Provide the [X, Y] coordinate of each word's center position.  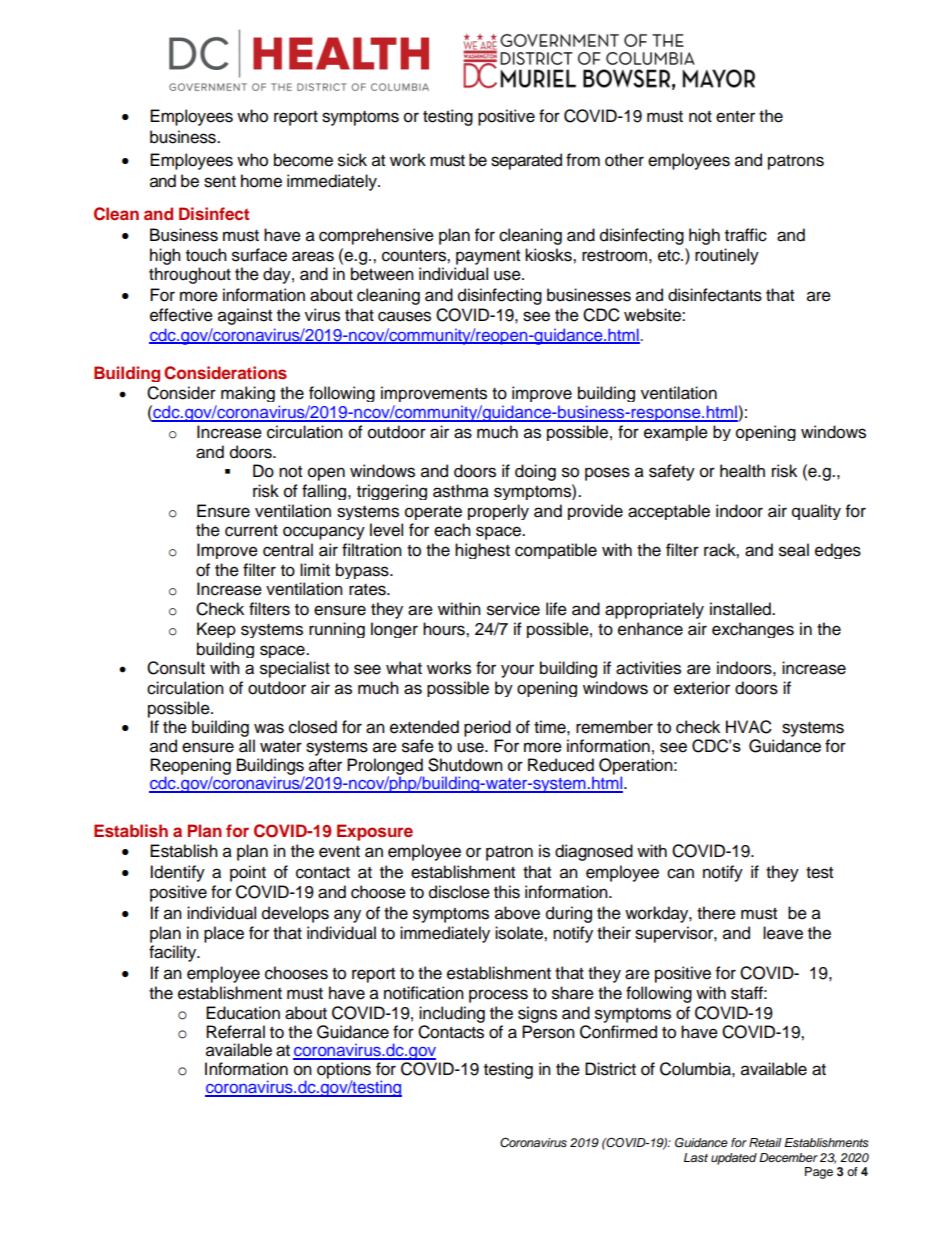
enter [735, 117]
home [261, 181]
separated [526, 161]
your [517, 671]
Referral [235, 1032]
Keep [216, 630]
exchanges [753, 630]
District [610, 1069]
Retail [765, 1142]
